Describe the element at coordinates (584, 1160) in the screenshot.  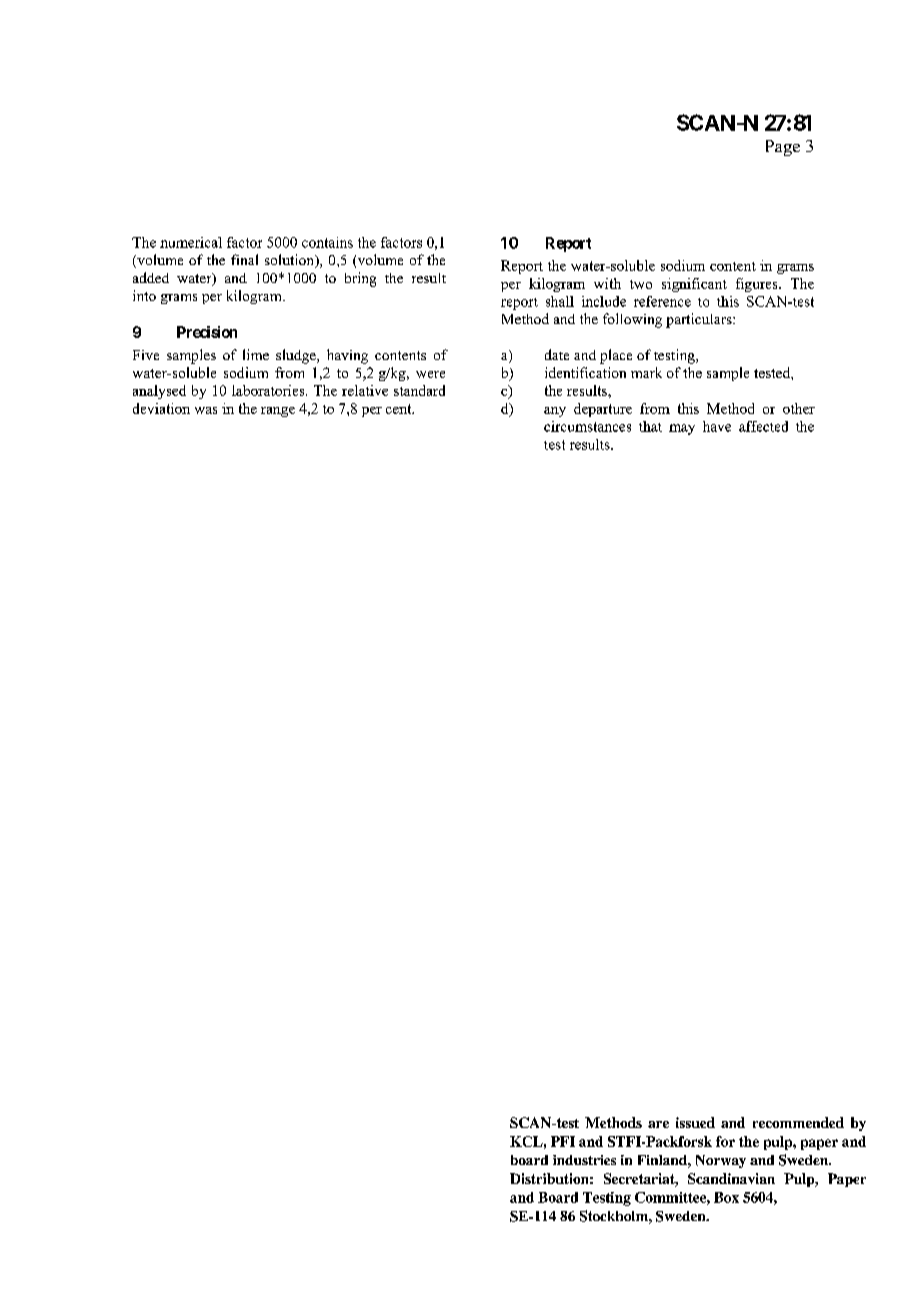
I see `industries` at that location.
